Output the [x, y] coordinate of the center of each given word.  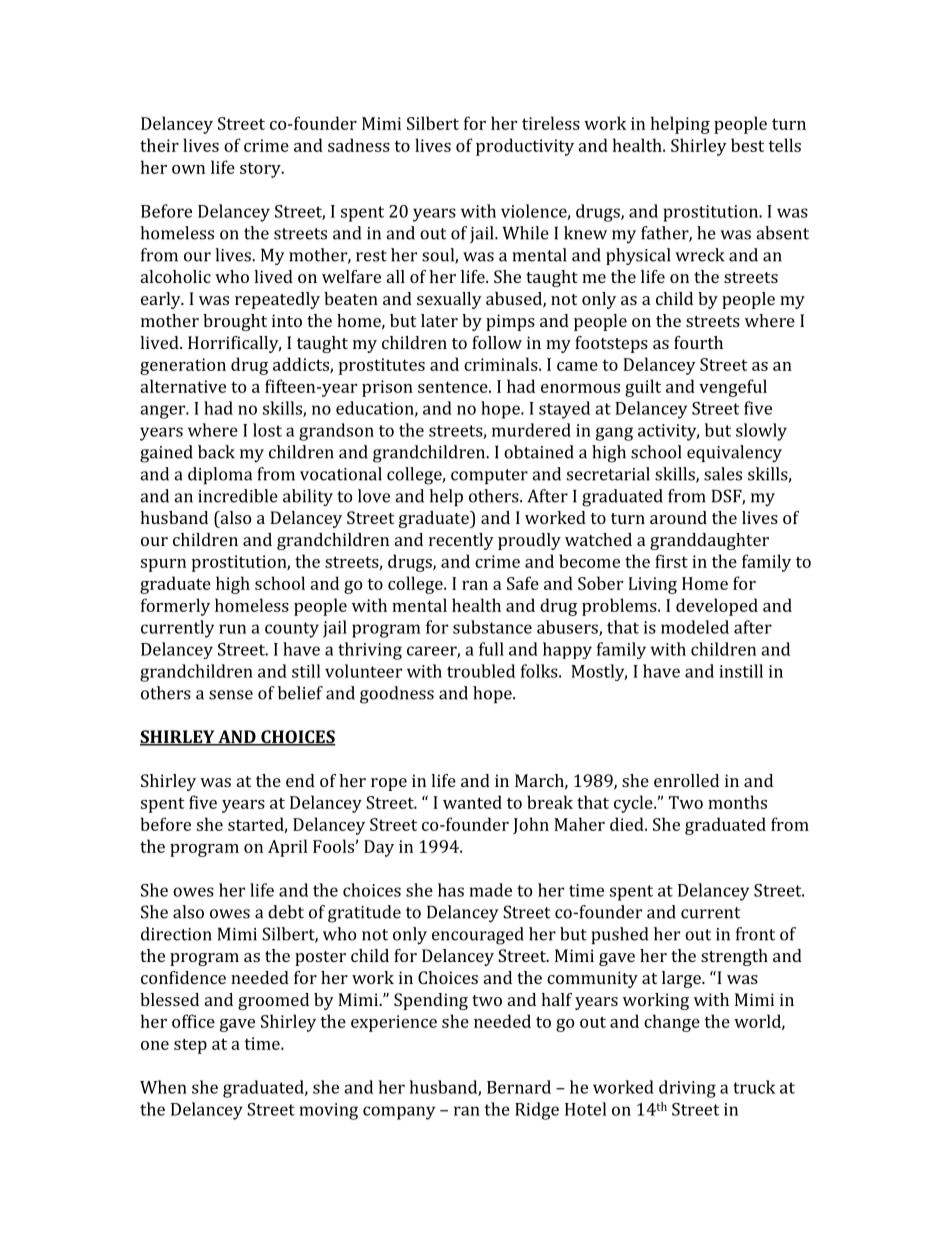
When [163, 1087]
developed [717, 607]
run [232, 629]
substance [492, 627]
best [747, 145]
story [261, 170]
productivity [525, 147]
